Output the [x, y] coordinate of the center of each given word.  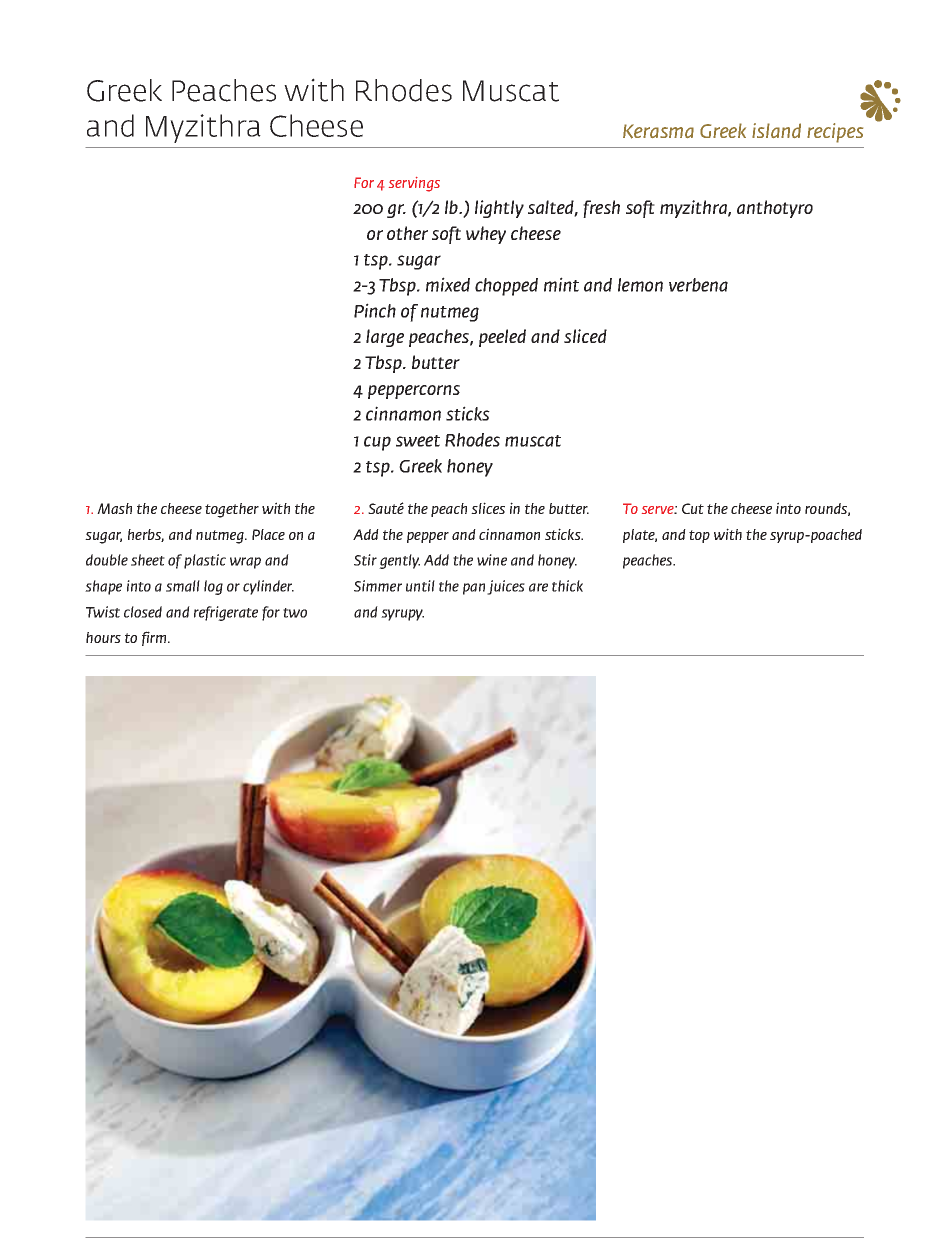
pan [474, 589]
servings [414, 184]
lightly [499, 209]
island [776, 130]
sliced [585, 336]
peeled [502, 338]
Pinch [375, 310]
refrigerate [226, 613]
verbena [698, 285]
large [385, 338]
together [232, 510]
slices [488, 508]
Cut [693, 508]
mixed [448, 284]
